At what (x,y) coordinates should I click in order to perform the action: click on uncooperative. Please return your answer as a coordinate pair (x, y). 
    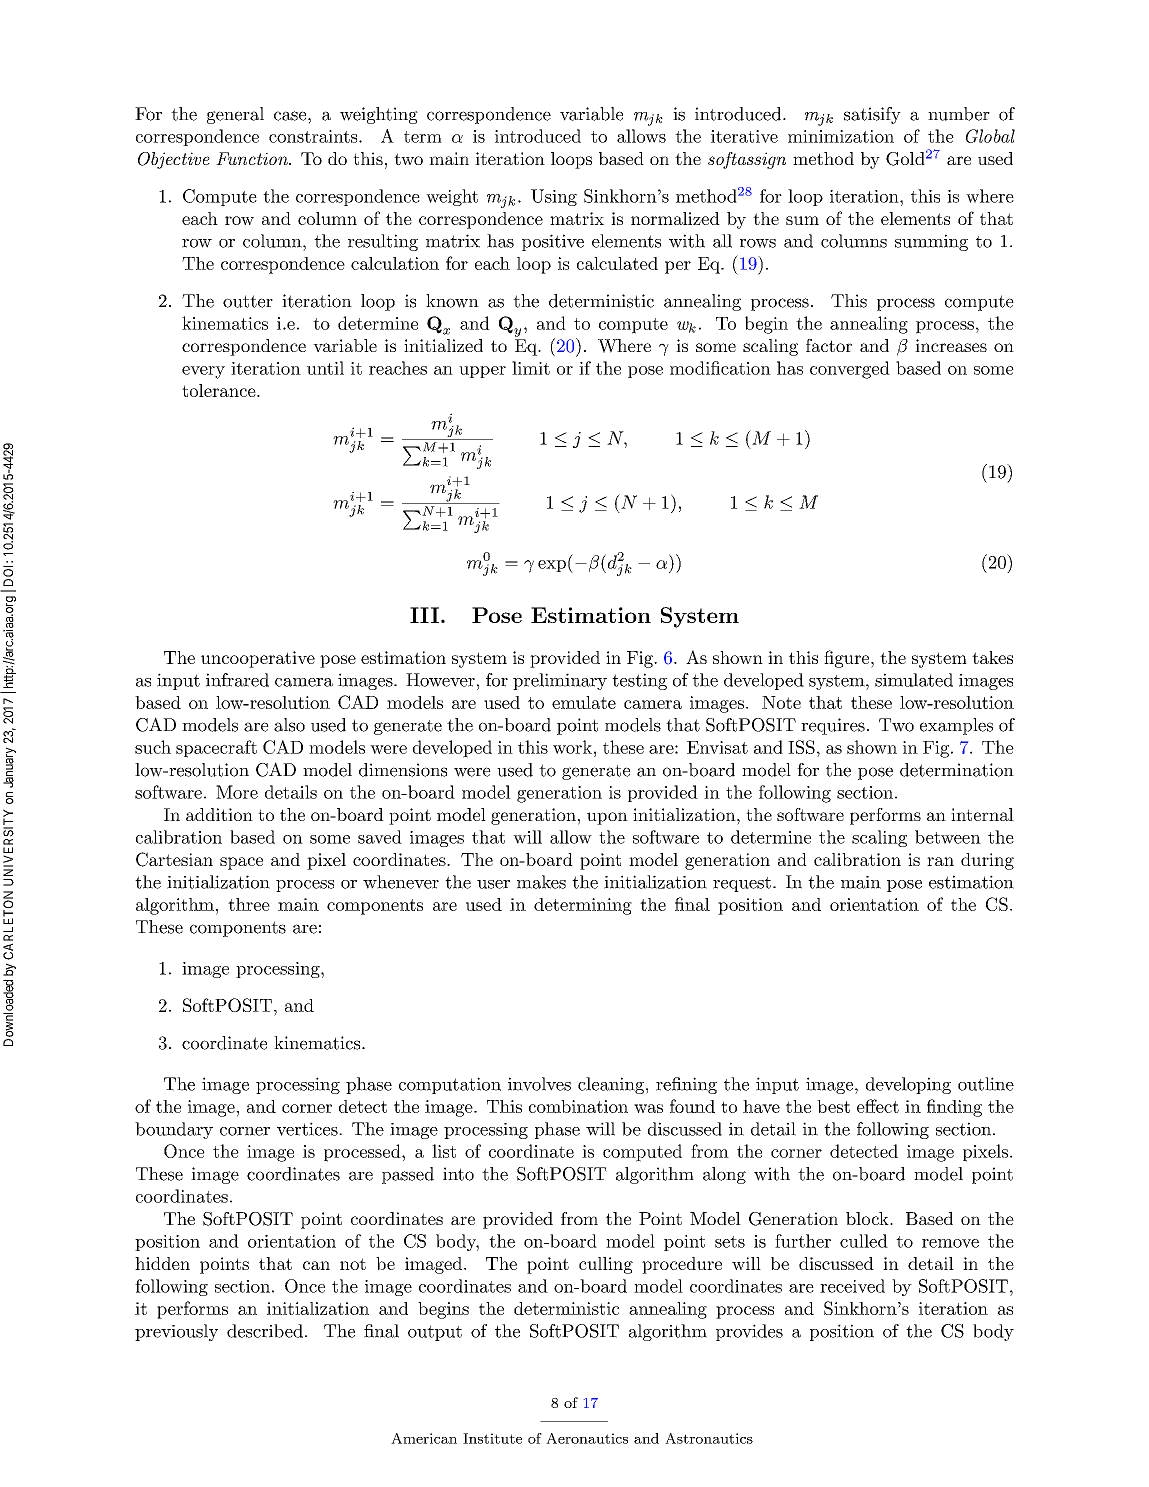
    Looking at the image, I should click on (258, 659).
